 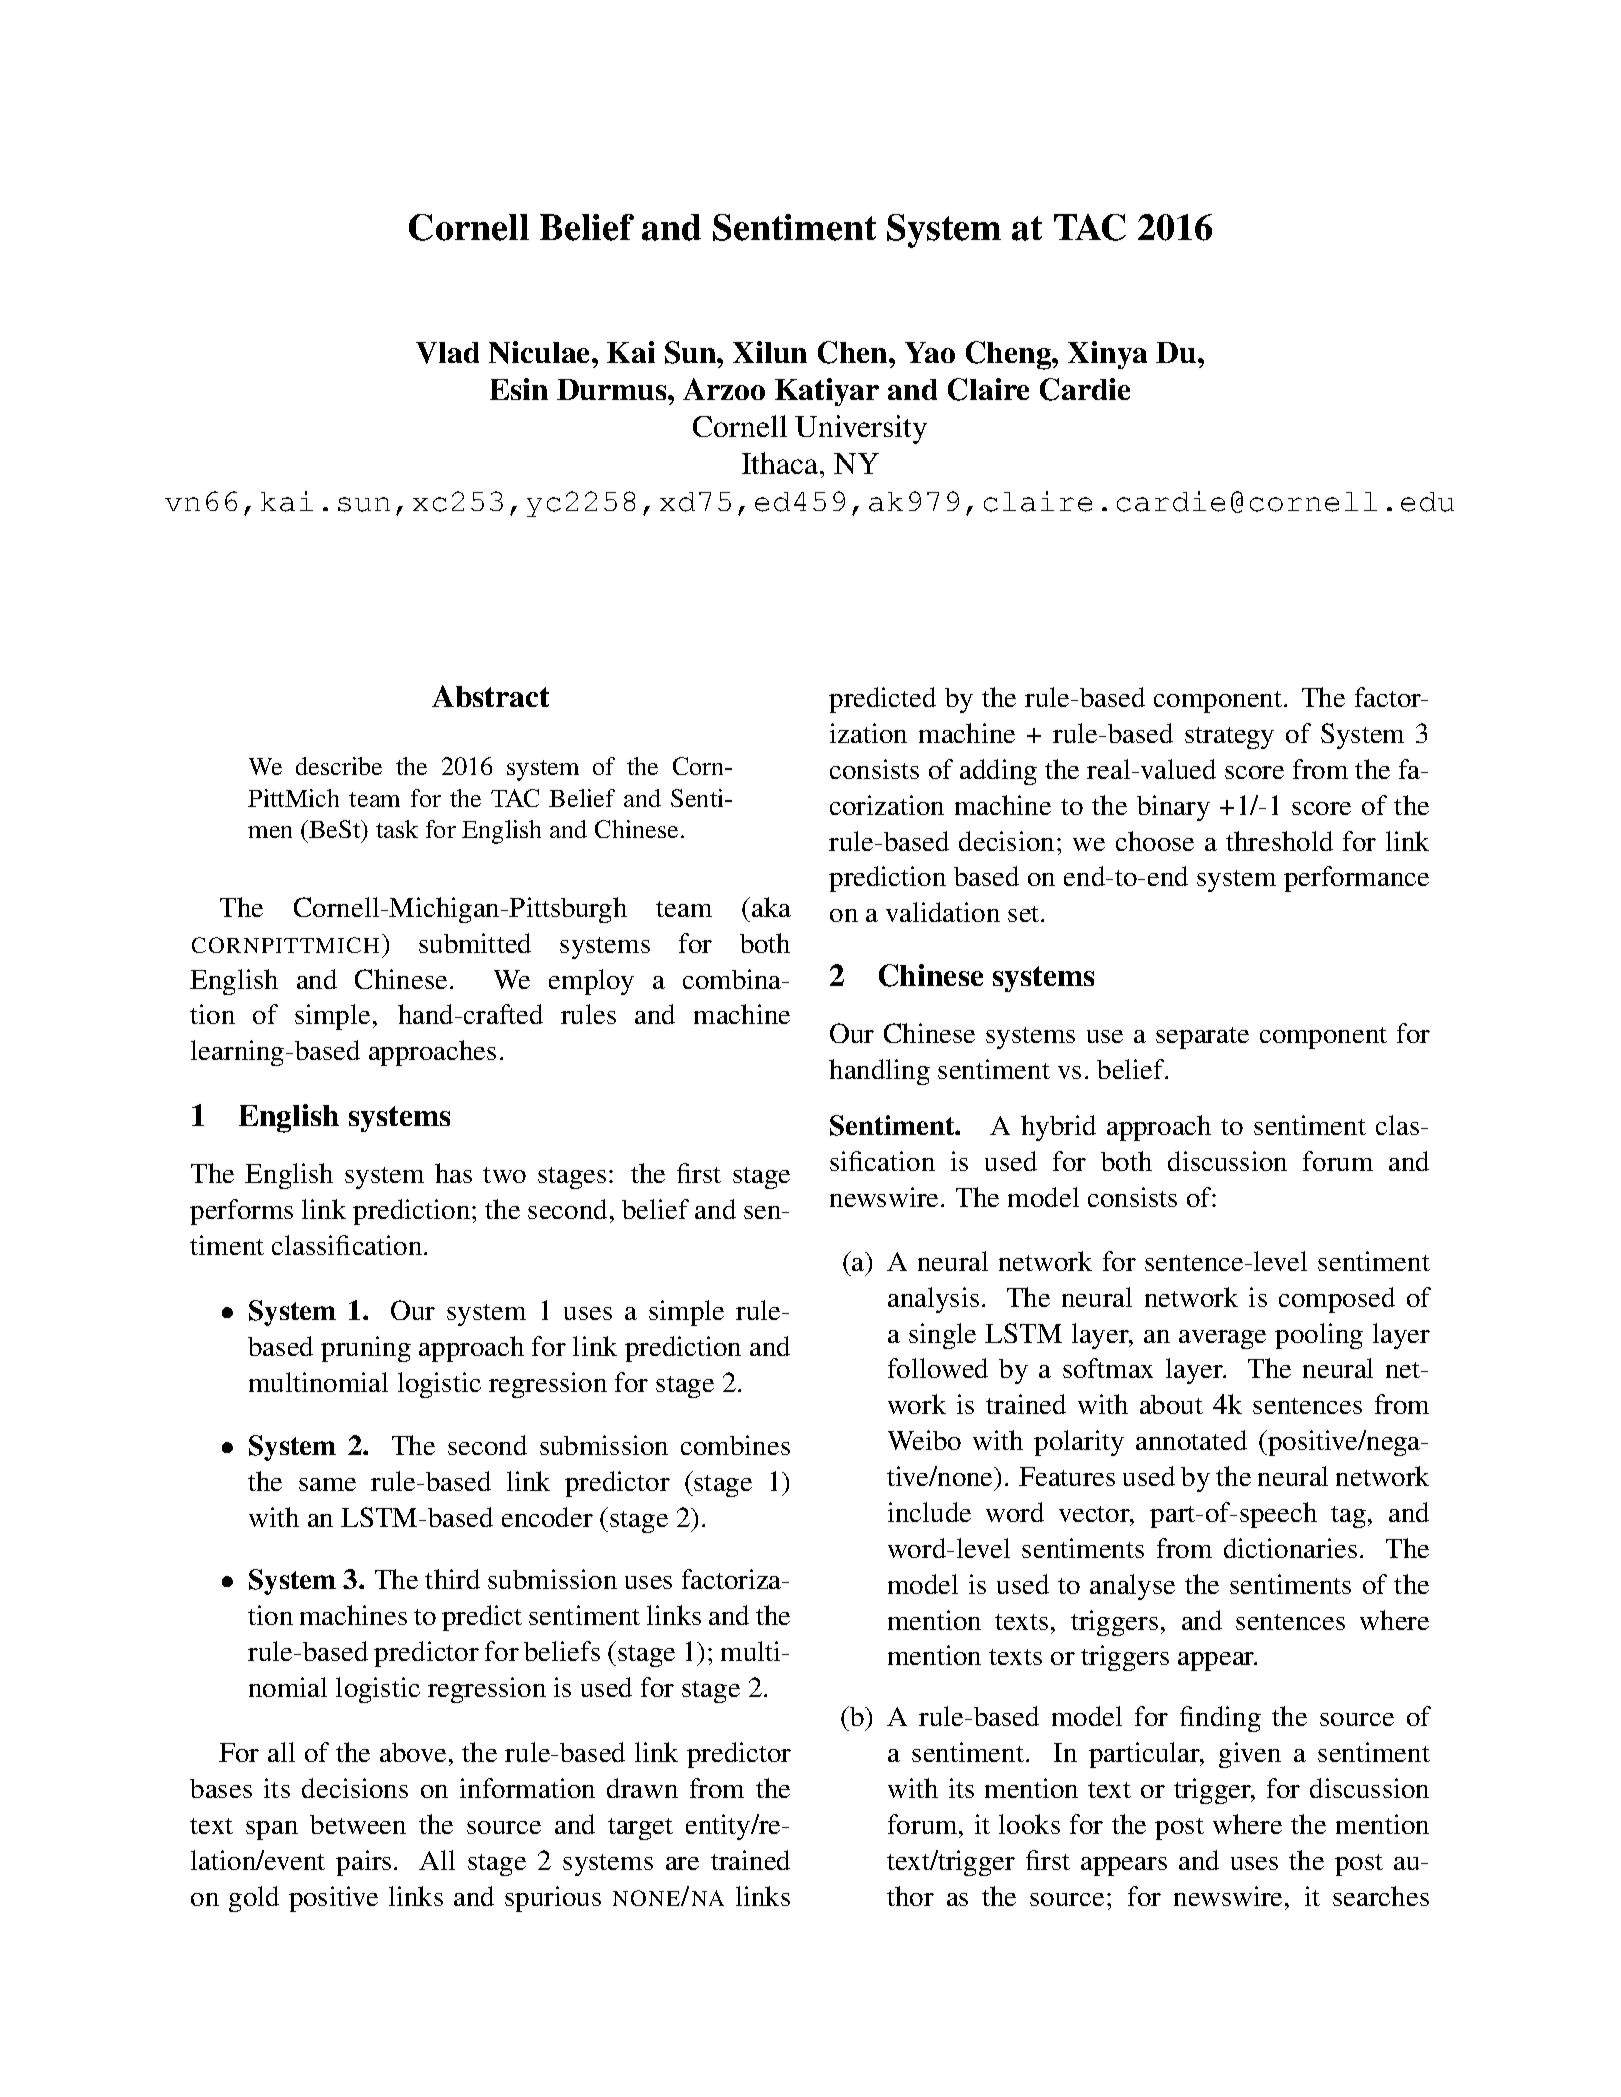 I want to click on third, so click(x=452, y=1579).
